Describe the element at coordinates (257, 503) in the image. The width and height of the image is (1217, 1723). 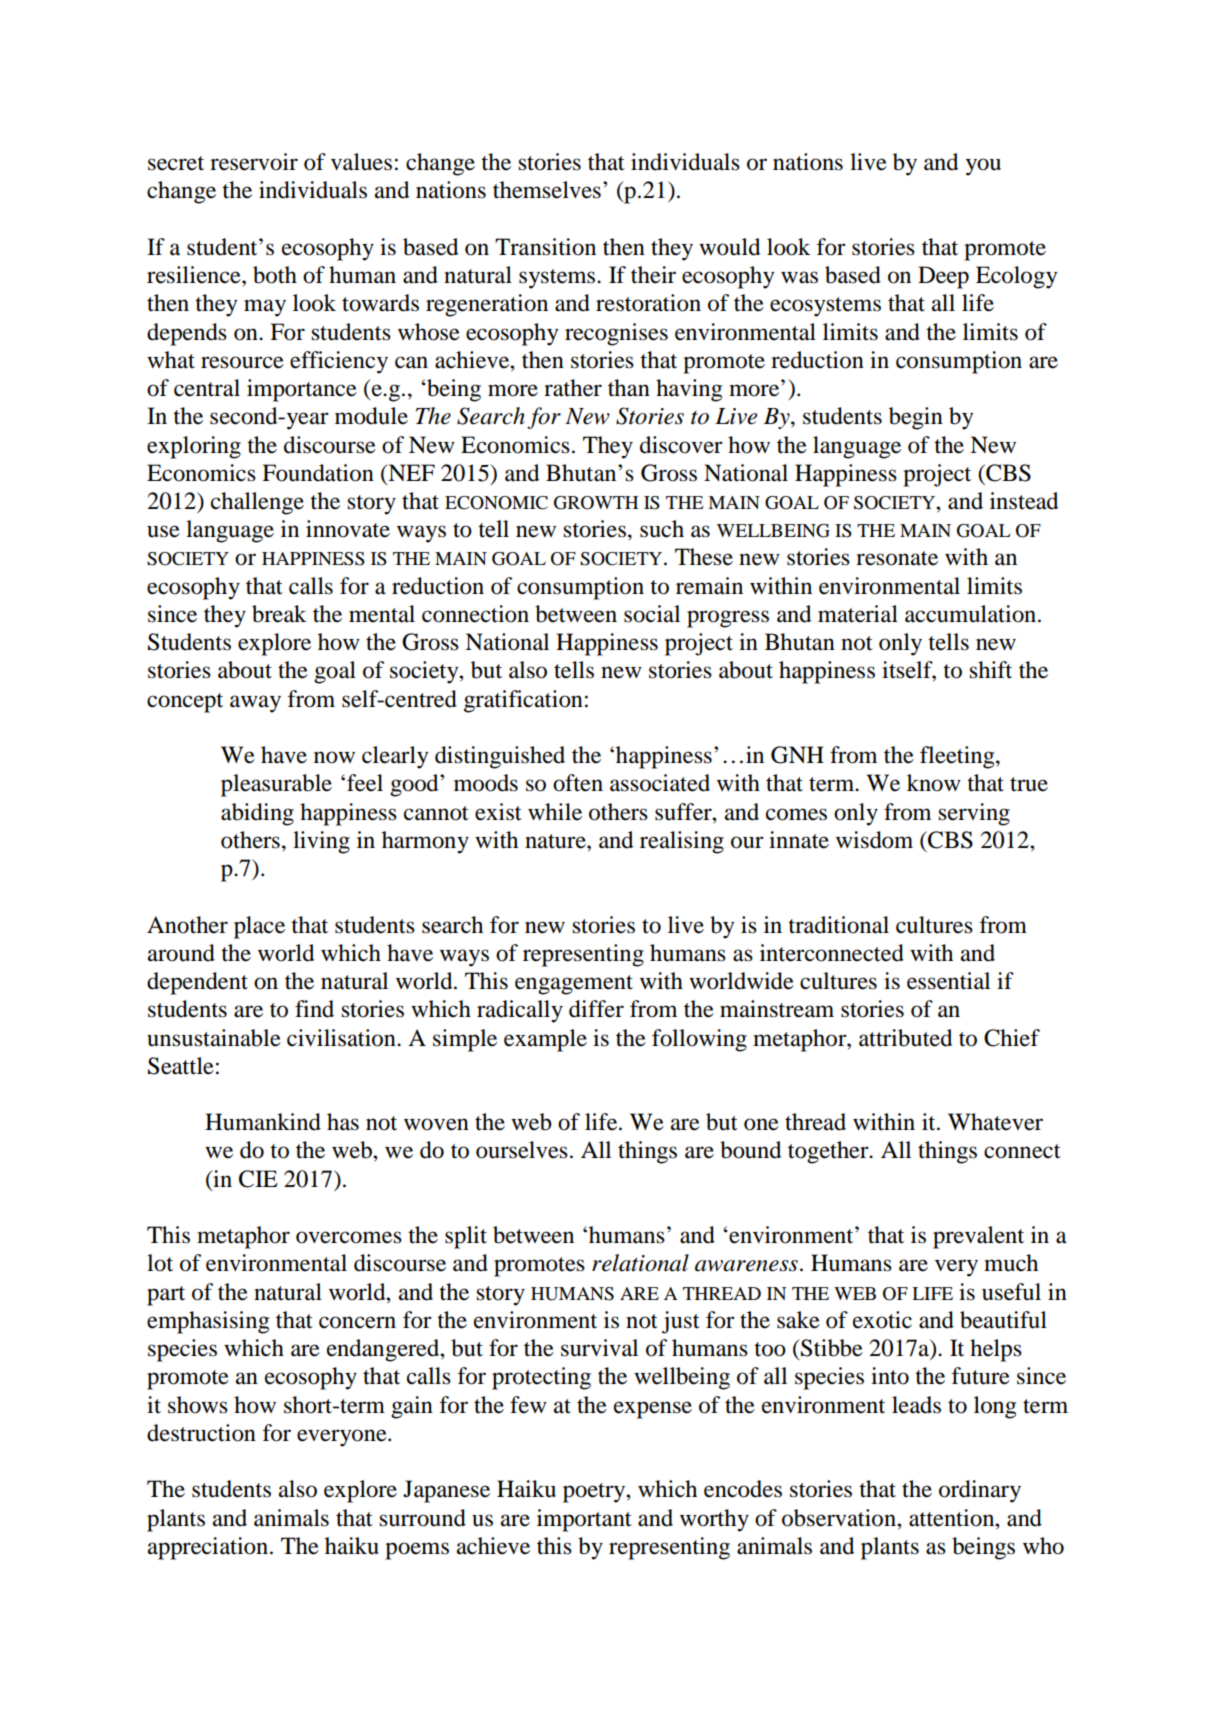
I see `challenge` at that location.
